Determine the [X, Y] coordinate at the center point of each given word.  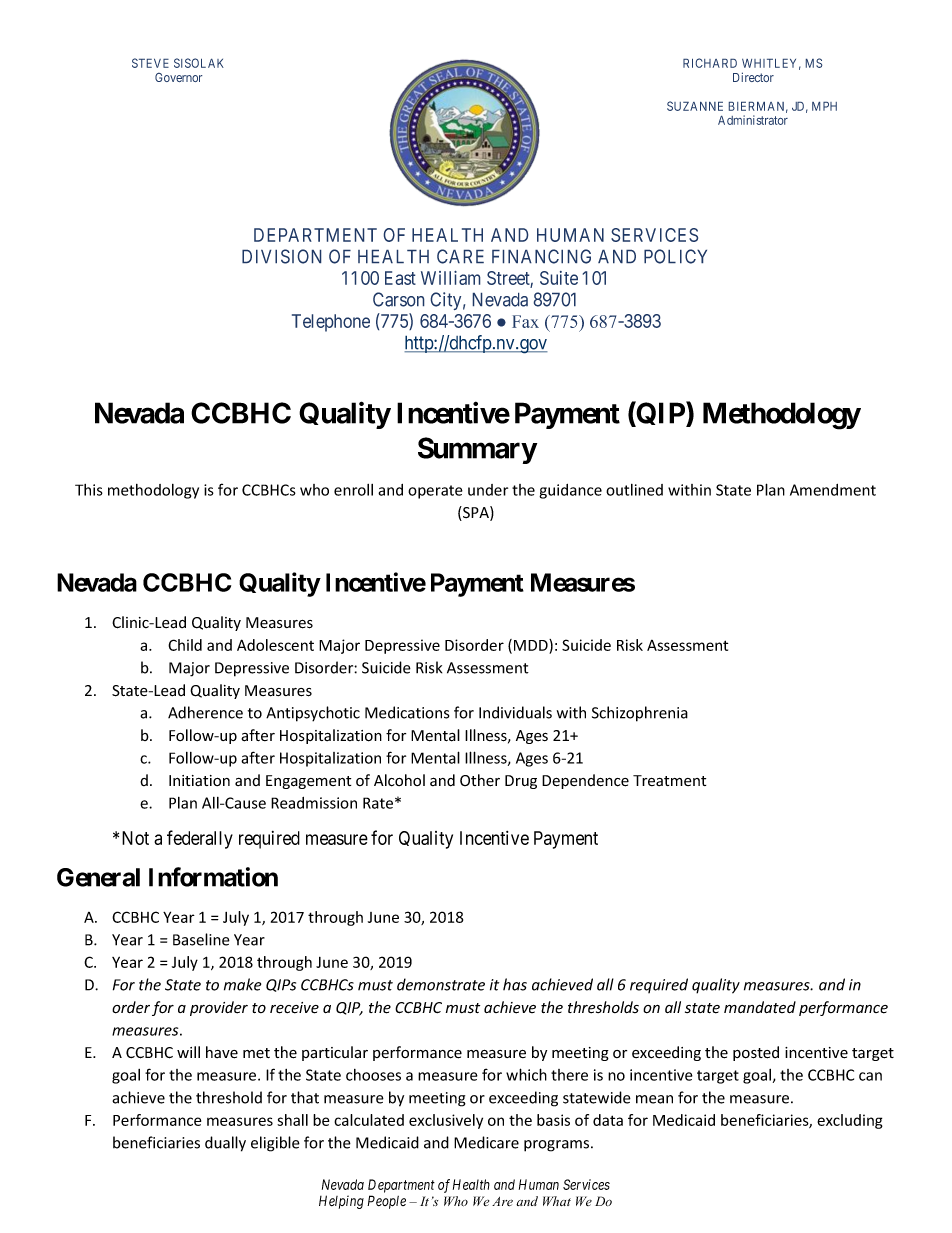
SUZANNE [695, 106]
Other [480, 780]
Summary [477, 450]
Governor [179, 77]
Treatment [669, 780]
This [89, 490]
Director [753, 77]
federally [200, 839]
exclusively [446, 1121]
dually [225, 1144]
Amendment [833, 490]
